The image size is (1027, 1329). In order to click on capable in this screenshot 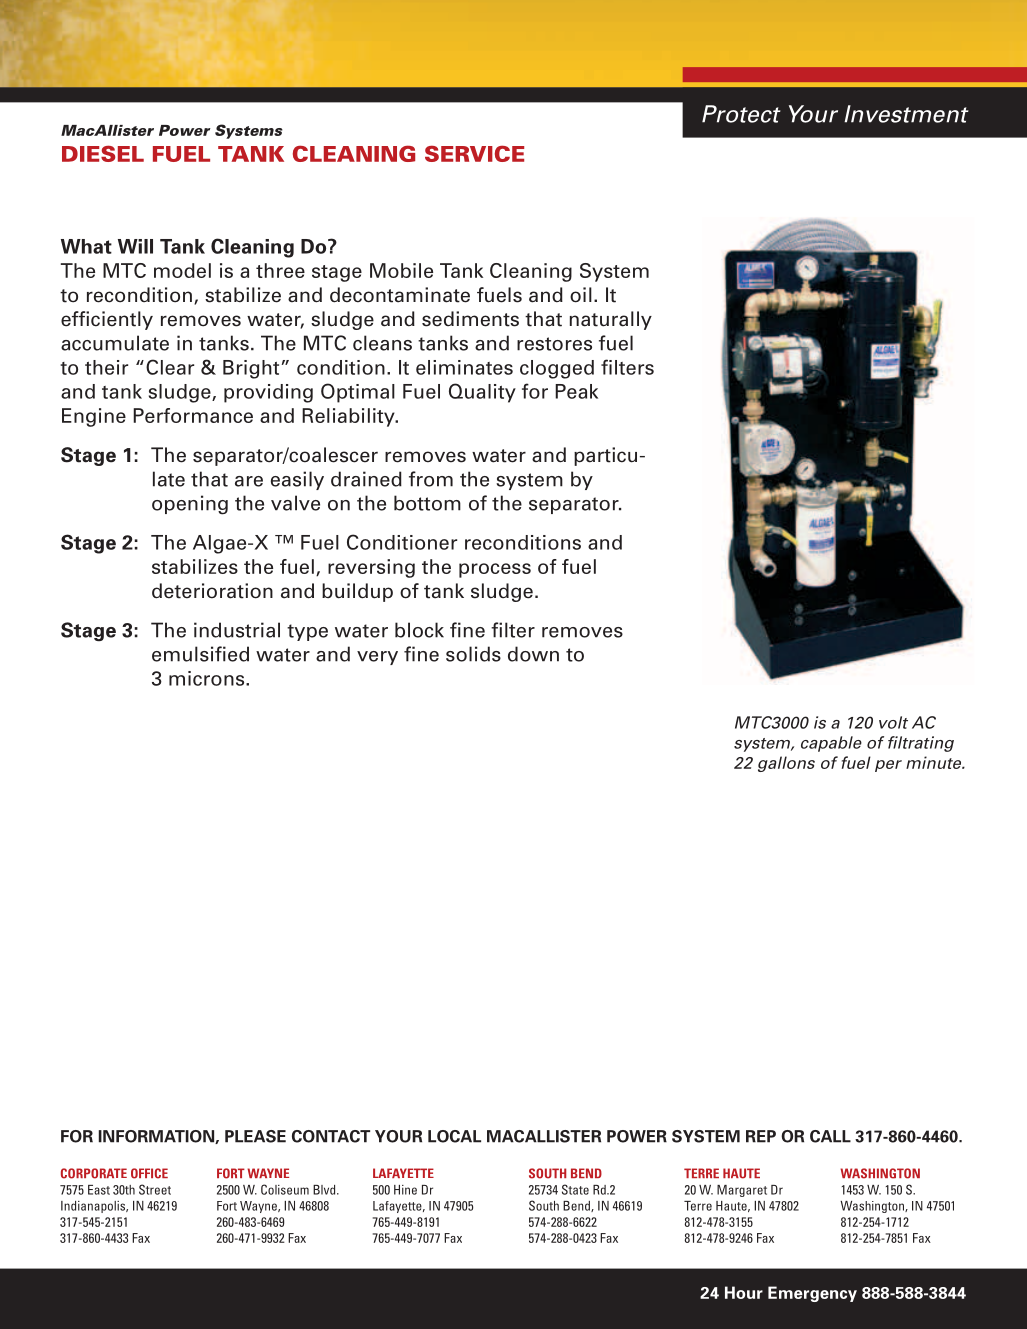, I will do `click(831, 744)`.
